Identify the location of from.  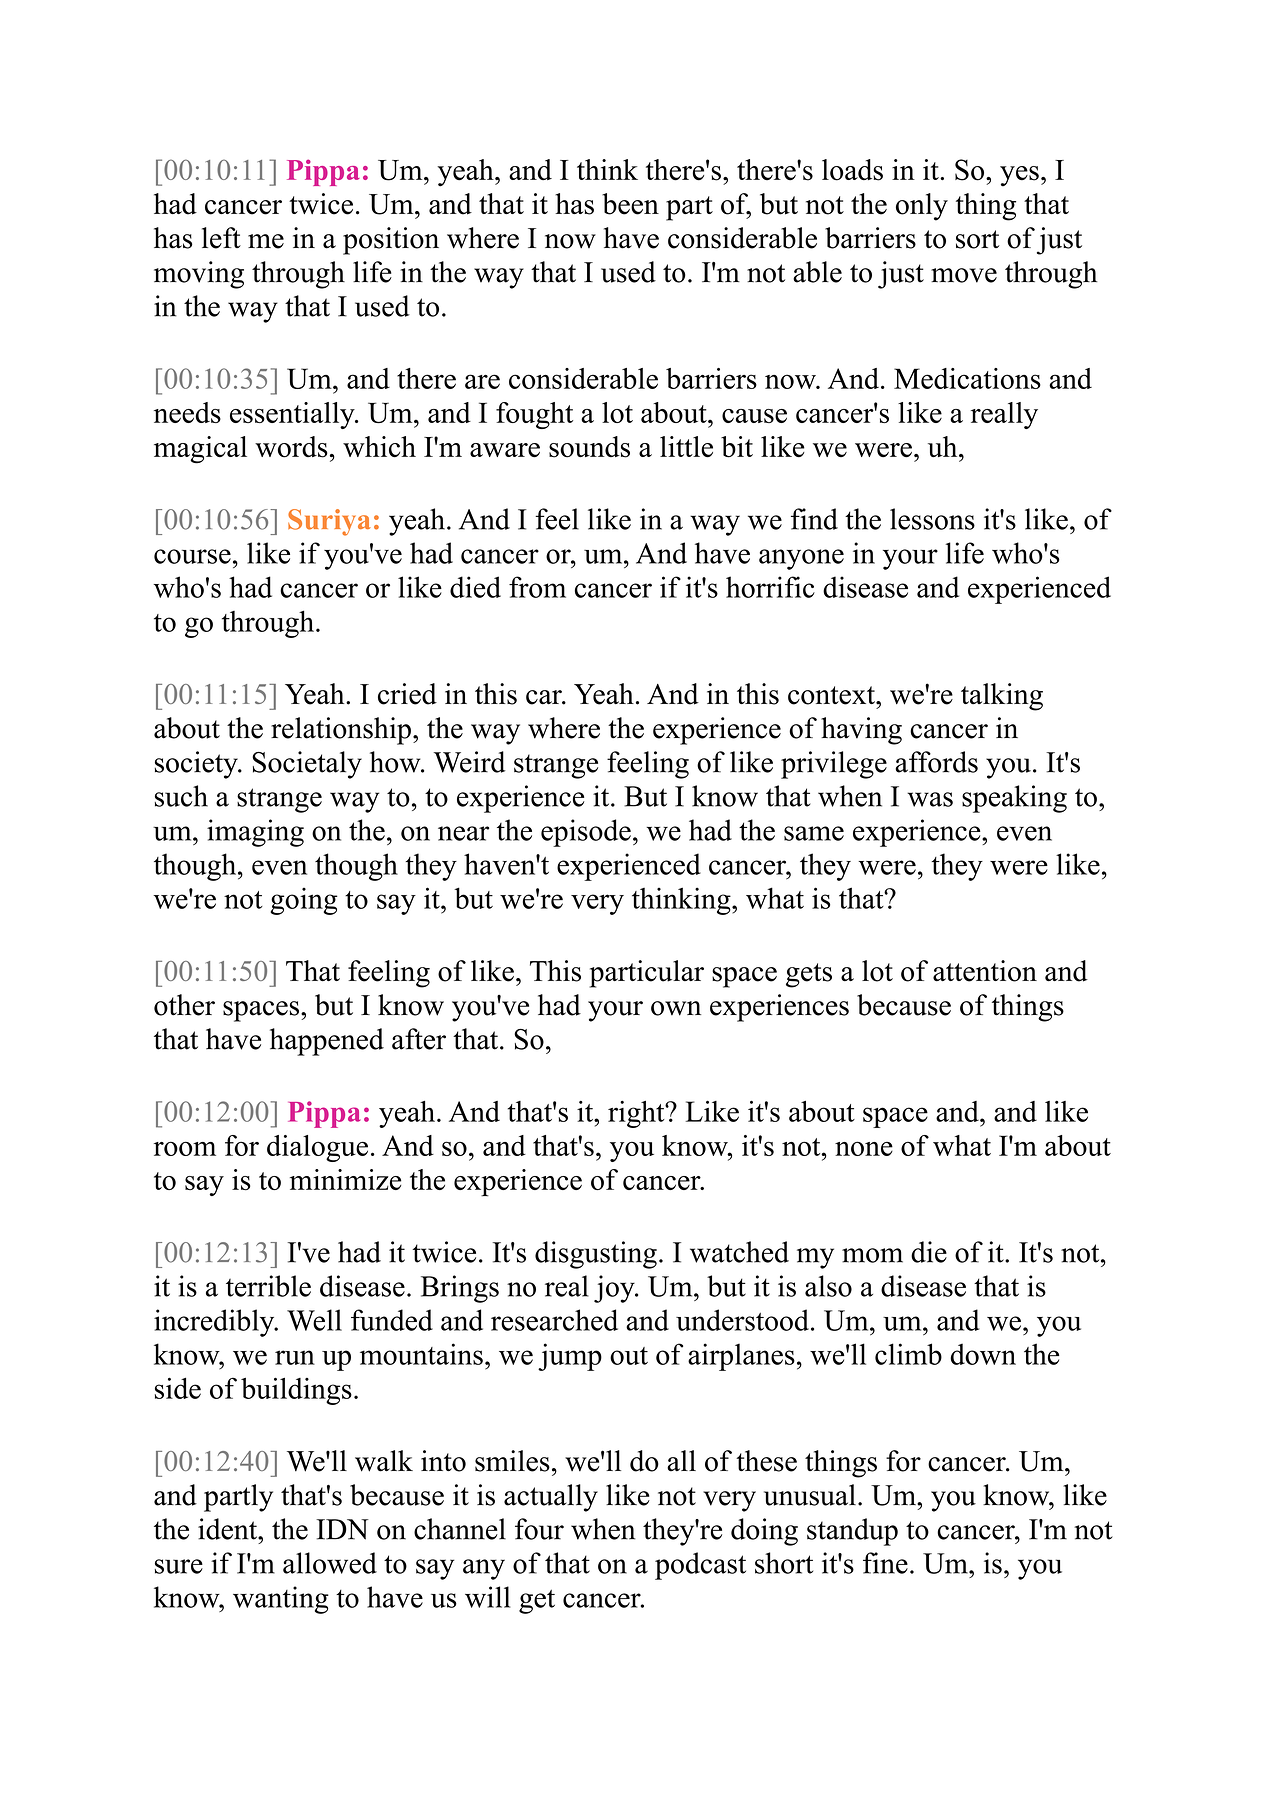
(537, 587).
